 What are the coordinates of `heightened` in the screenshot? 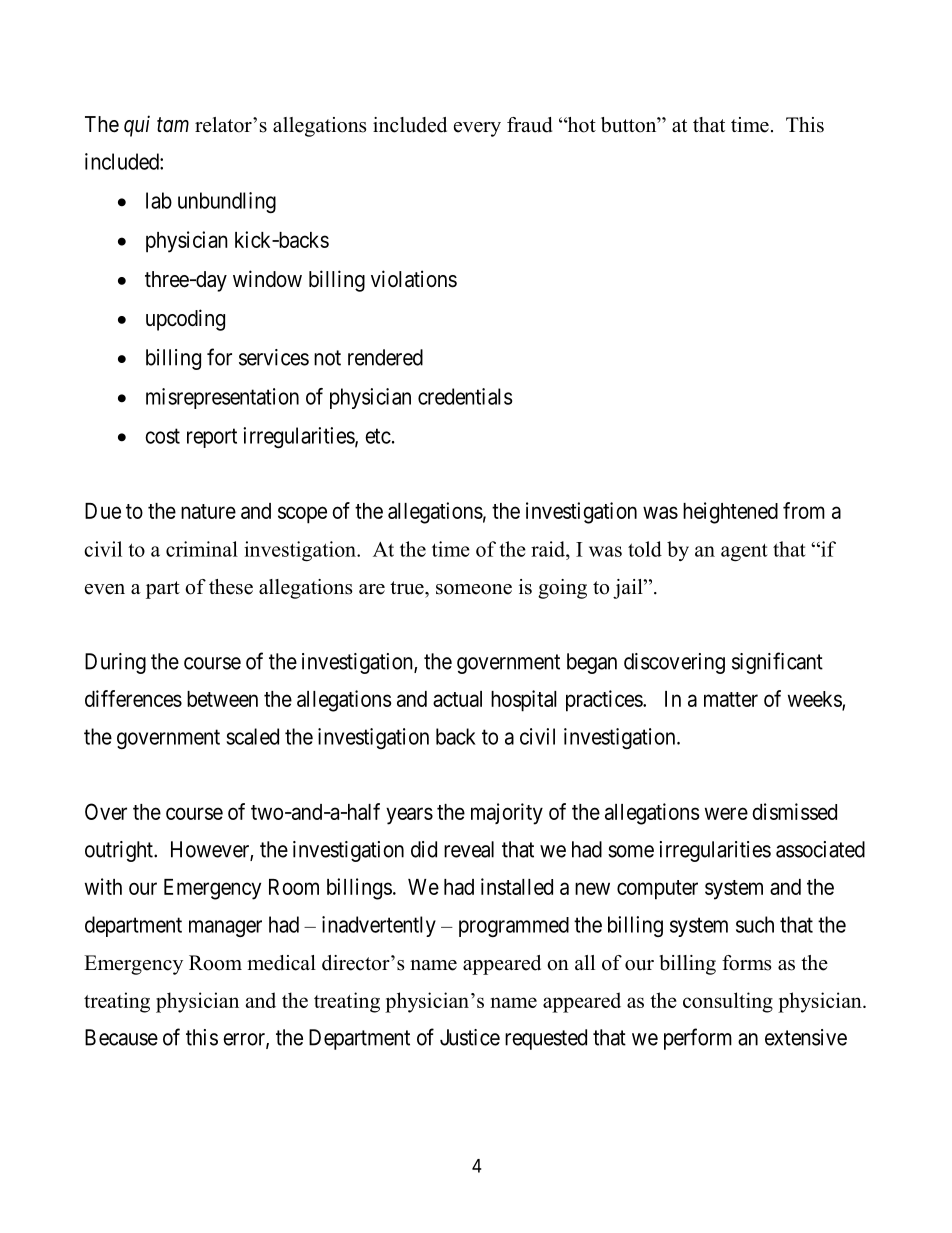 It's located at (730, 513).
